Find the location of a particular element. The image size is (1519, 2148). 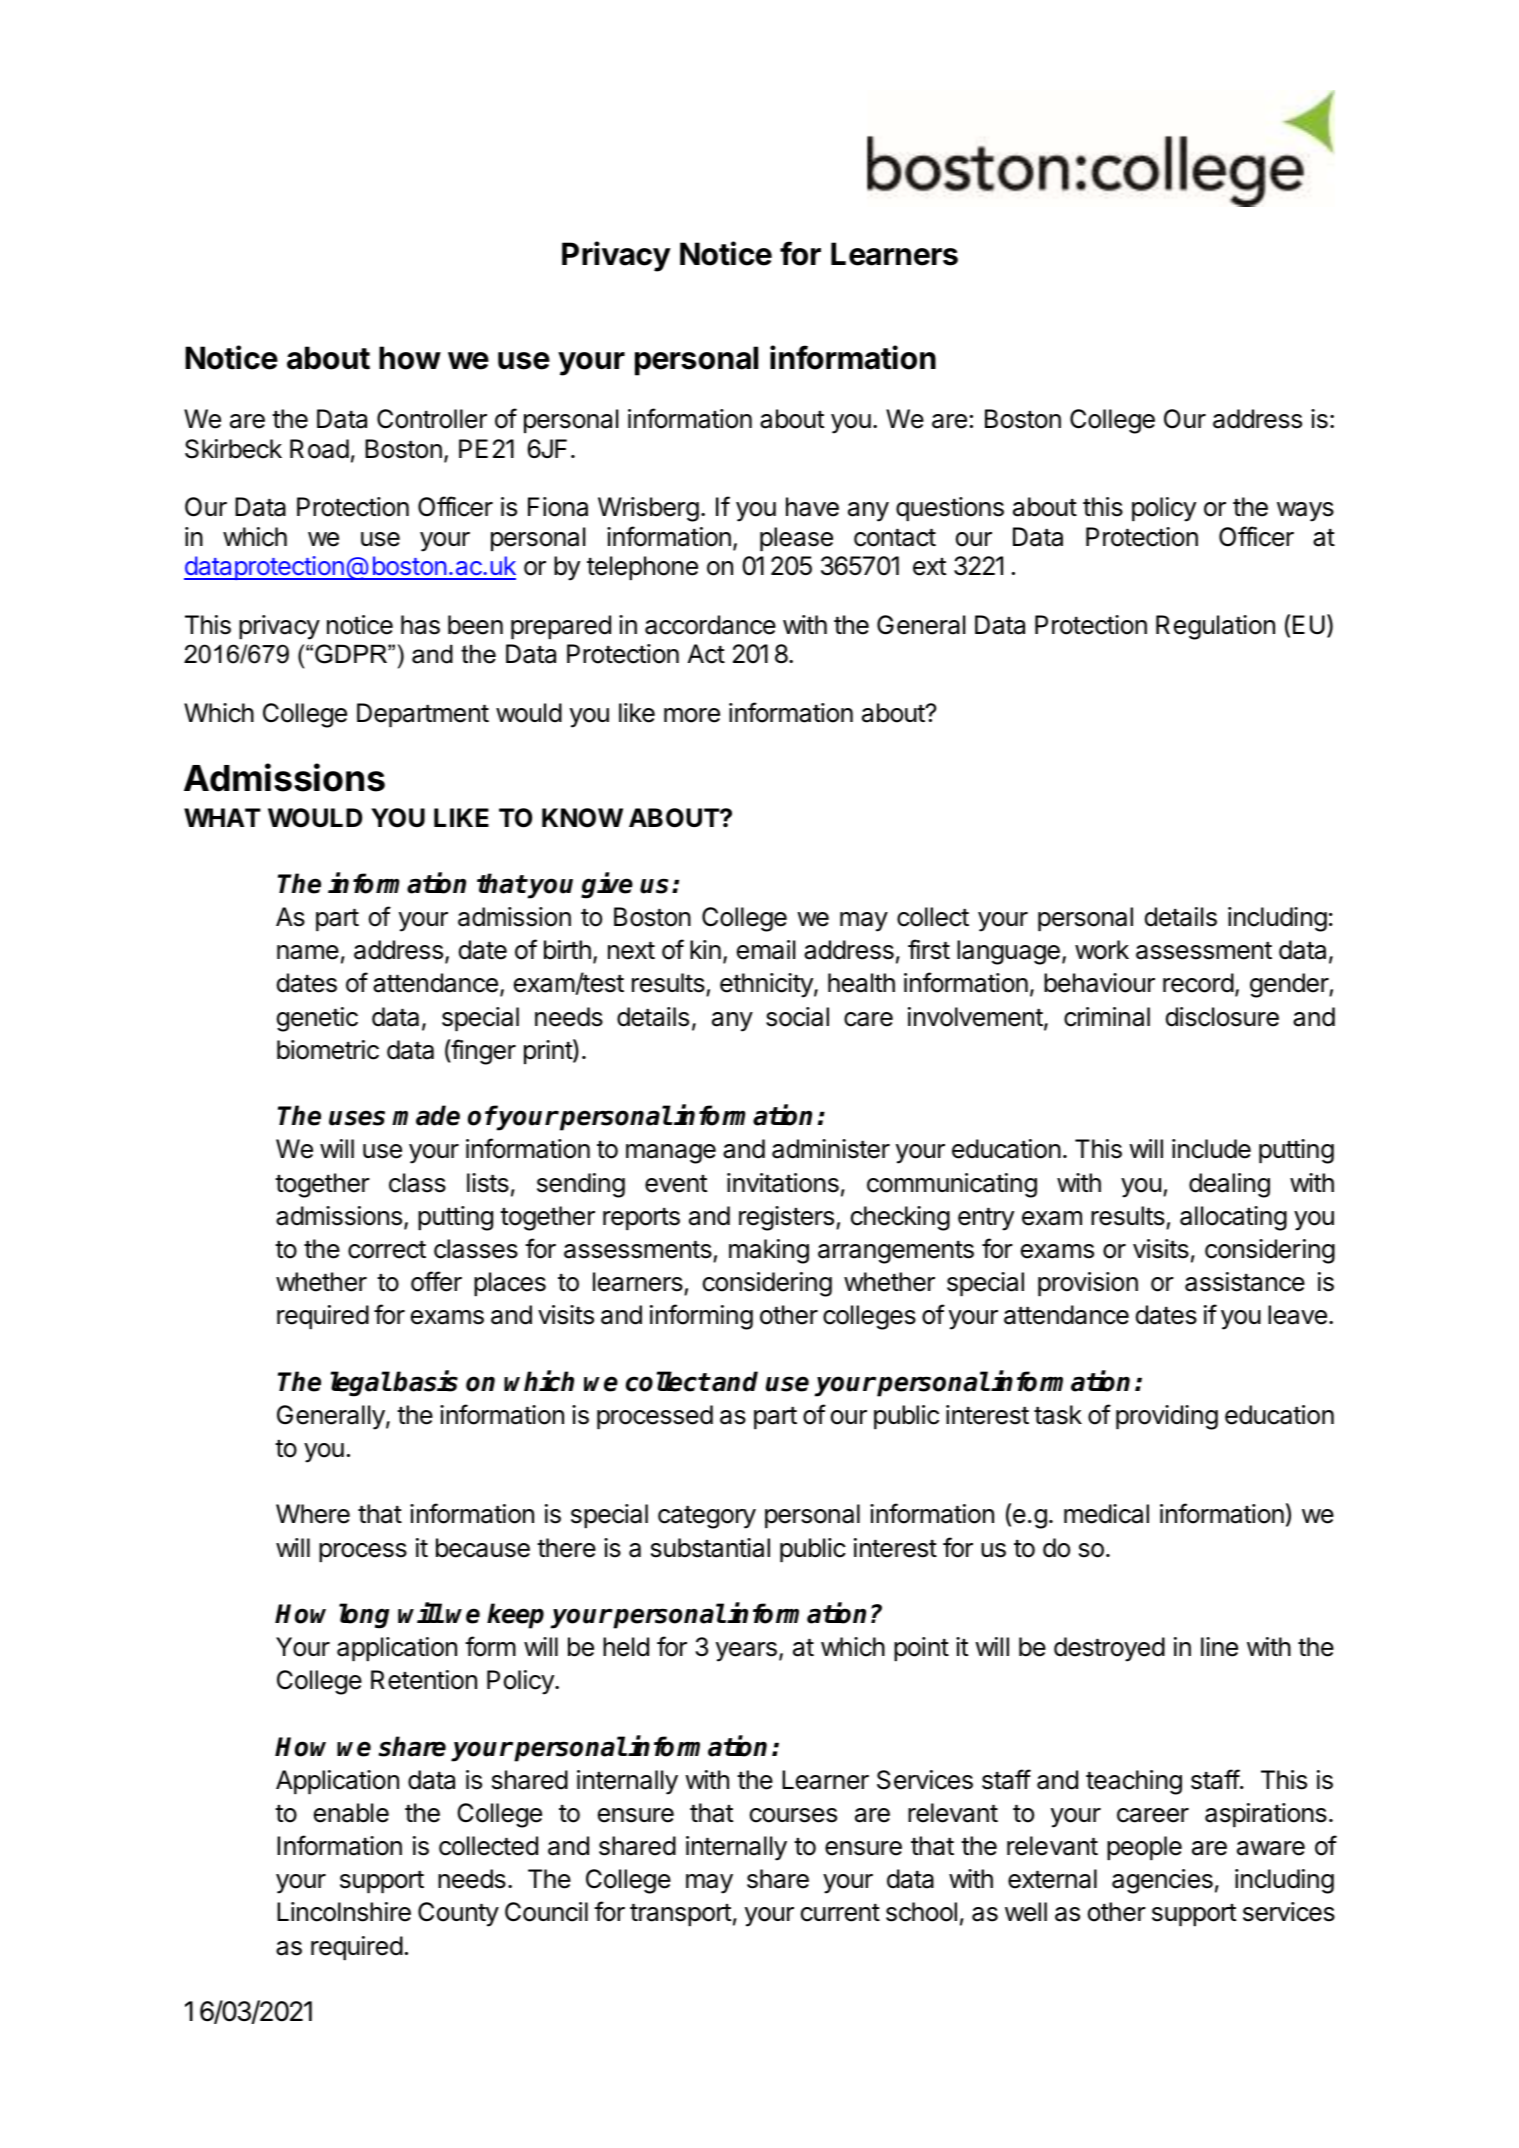

have is located at coordinates (812, 507).
